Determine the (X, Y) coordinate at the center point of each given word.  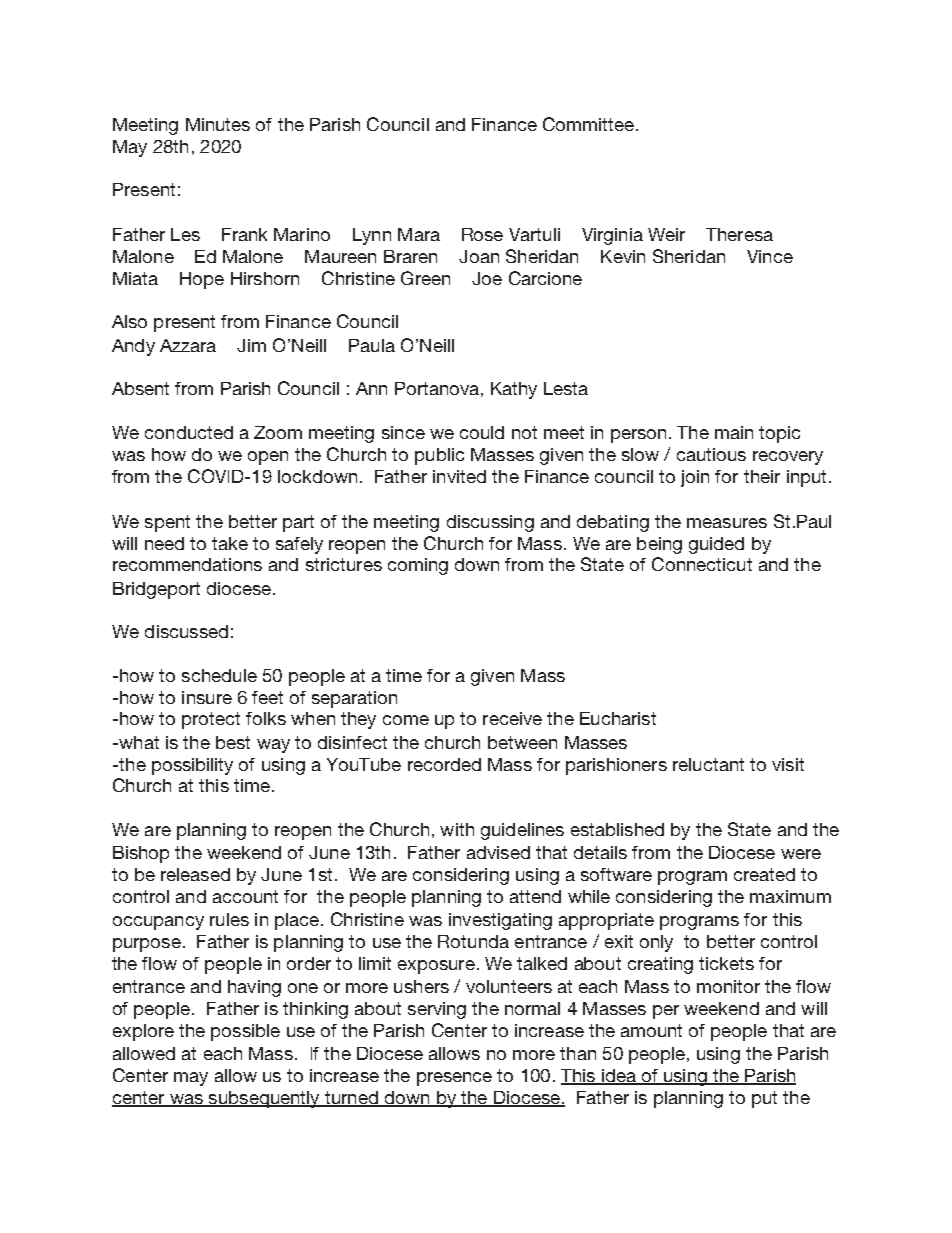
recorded (444, 764)
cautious (711, 454)
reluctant (708, 764)
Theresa (739, 234)
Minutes (218, 124)
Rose (482, 234)
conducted (189, 432)
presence (454, 1079)
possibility (192, 766)
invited (459, 476)
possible (245, 1032)
